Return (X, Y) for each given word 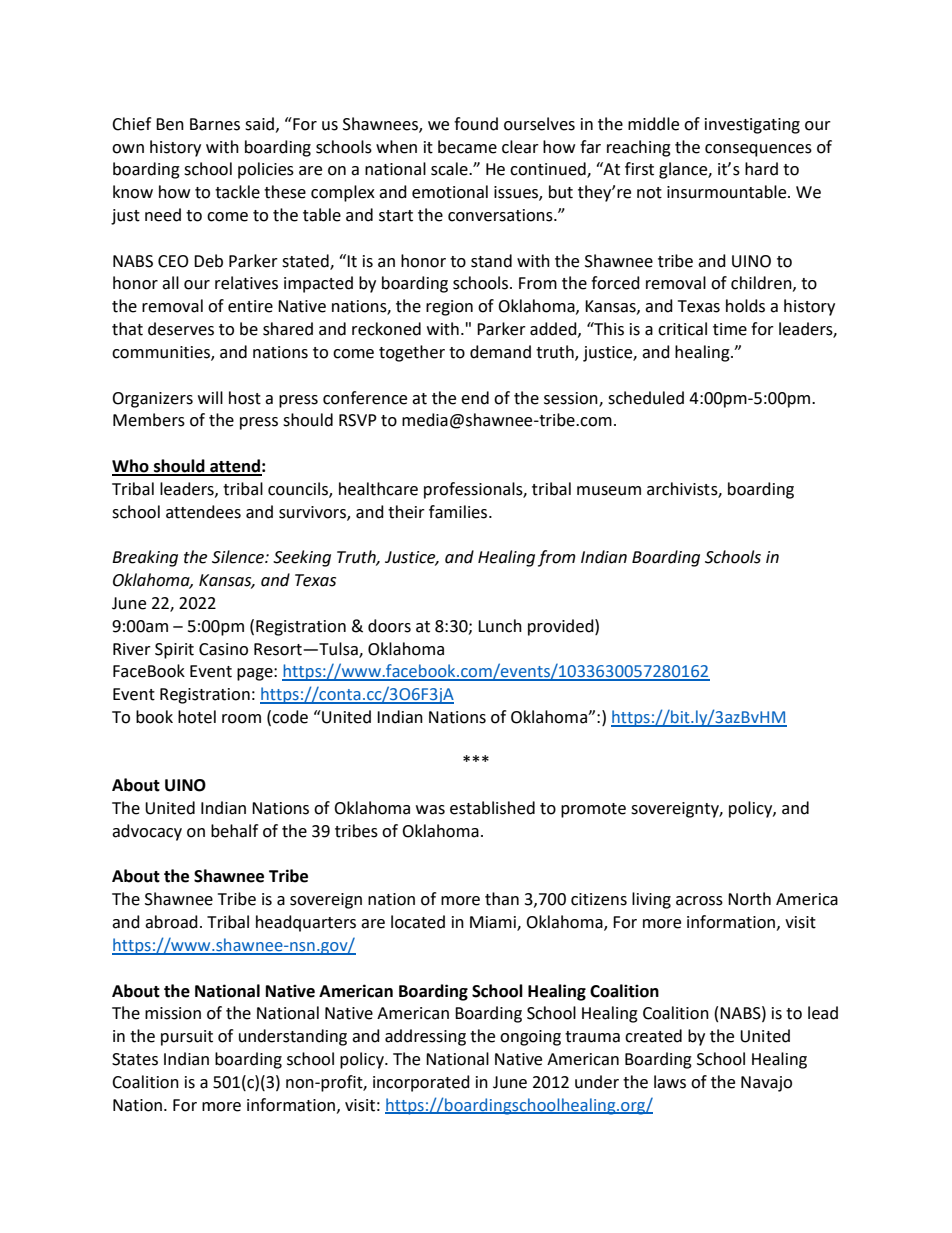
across (699, 901)
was (430, 810)
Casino (223, 649)
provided (562, 627)
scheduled (646, 398)
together (412, 353)
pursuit (187, 1038)
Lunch (500, 626)
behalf (234, 831)
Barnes (215, 124)
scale (450, 169)
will (210, 397)
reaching (639, 148)
